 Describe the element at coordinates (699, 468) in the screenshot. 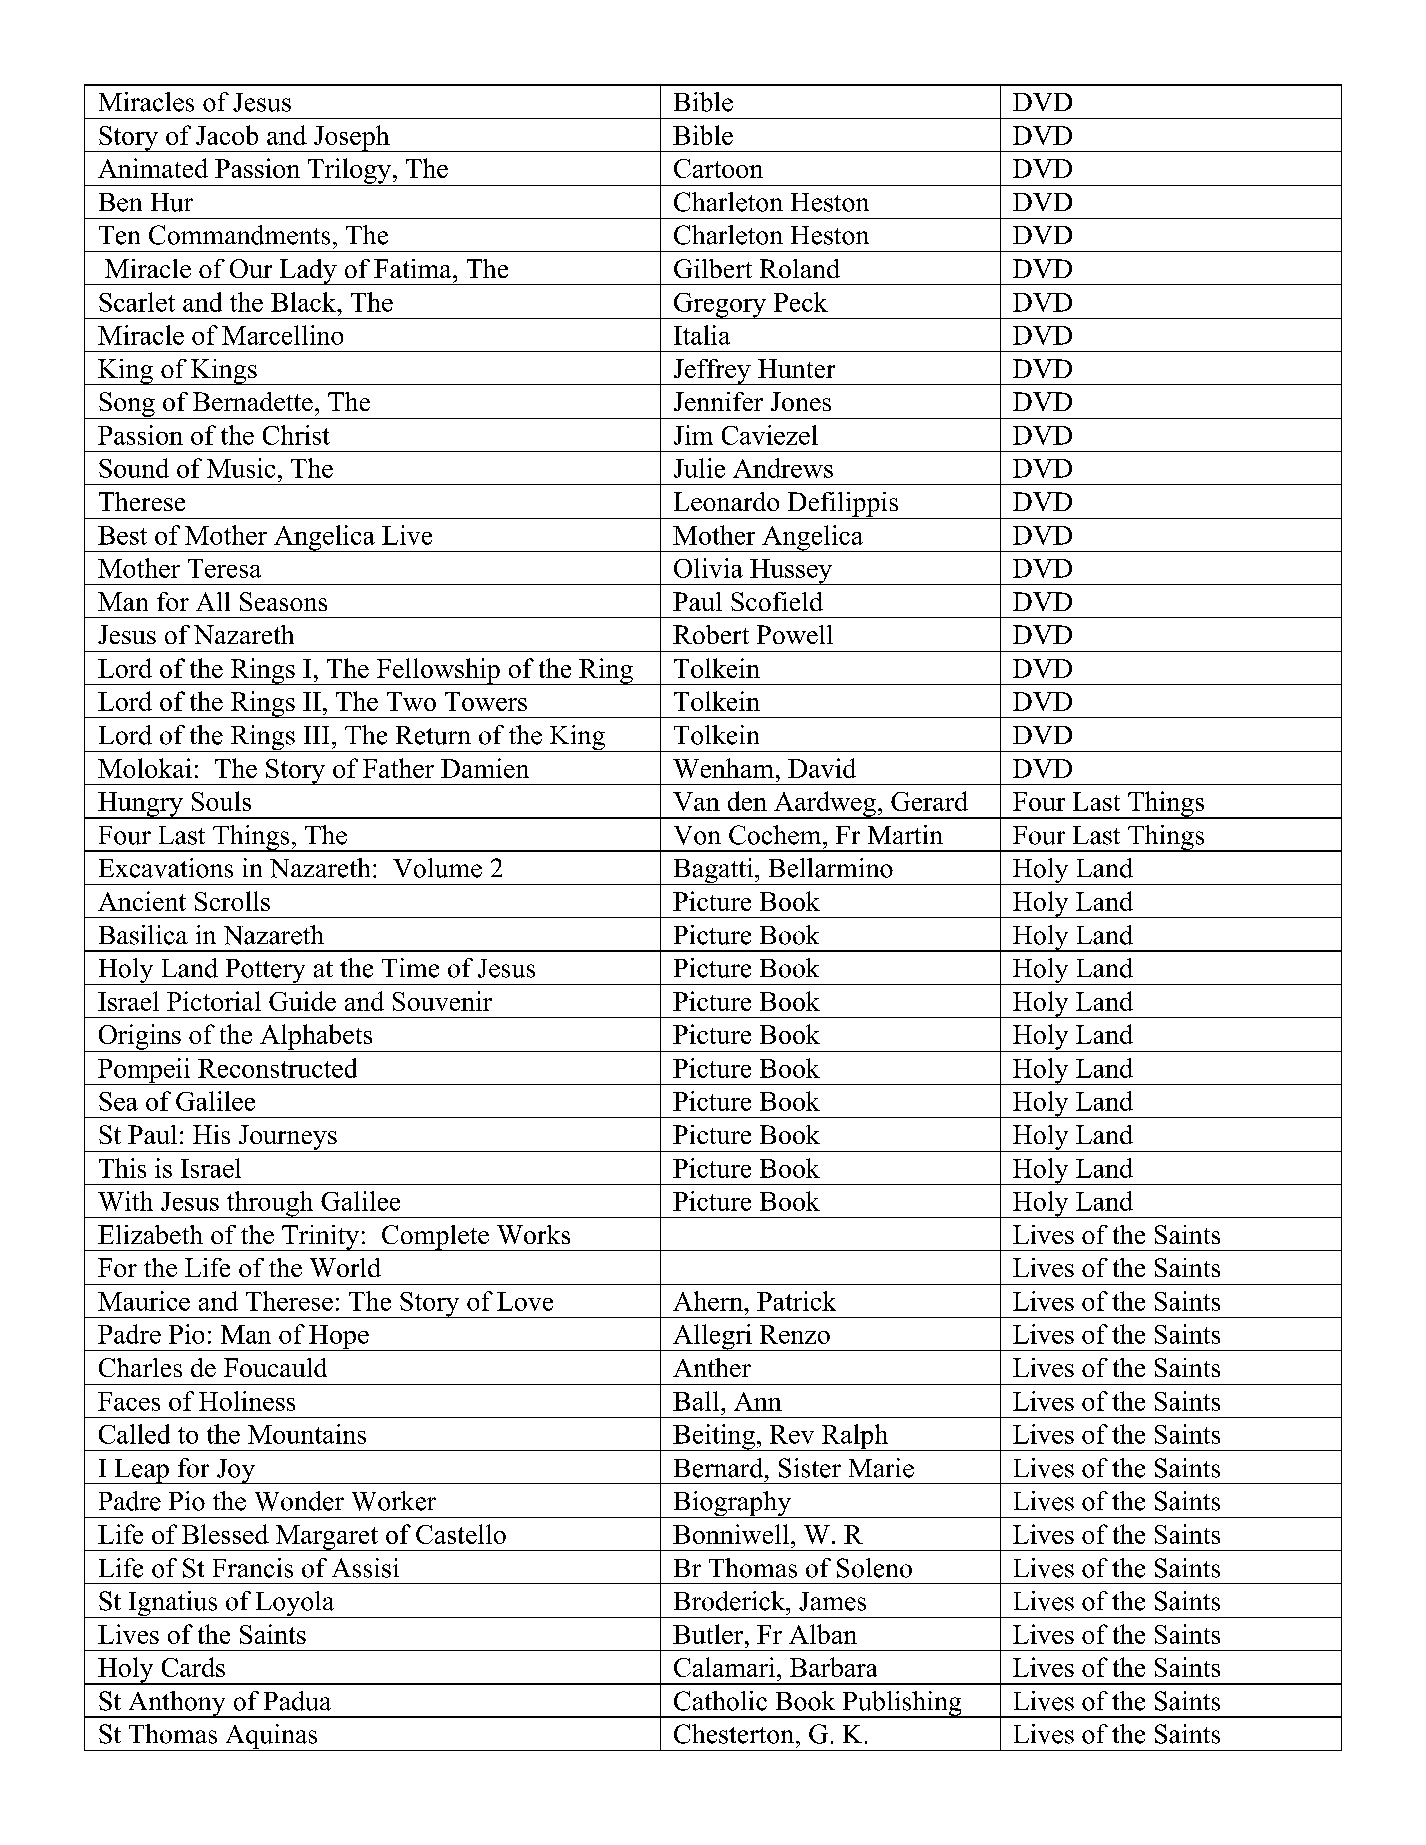

I see `Julie` at that location.
